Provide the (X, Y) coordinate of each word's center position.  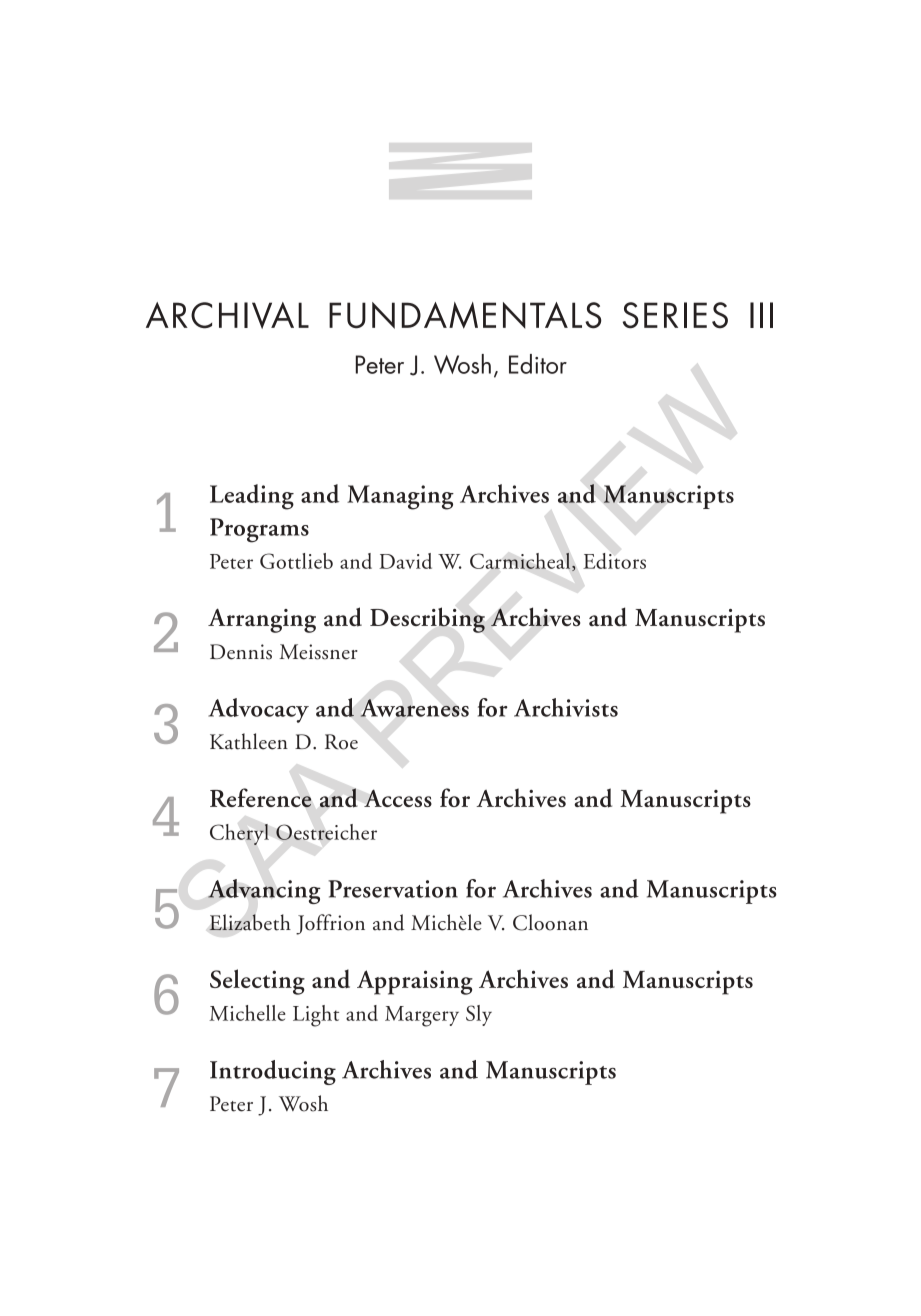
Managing (400, 497)
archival (227, 315)
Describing (427, 620)
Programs (259, 530)
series (675, 315)
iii (761, 315)
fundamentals (465, 315)
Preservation (393, 889)
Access (398, 798)
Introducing (273, 1072)
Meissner (318, 652)
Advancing (264, 891)
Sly (479, 1015)
